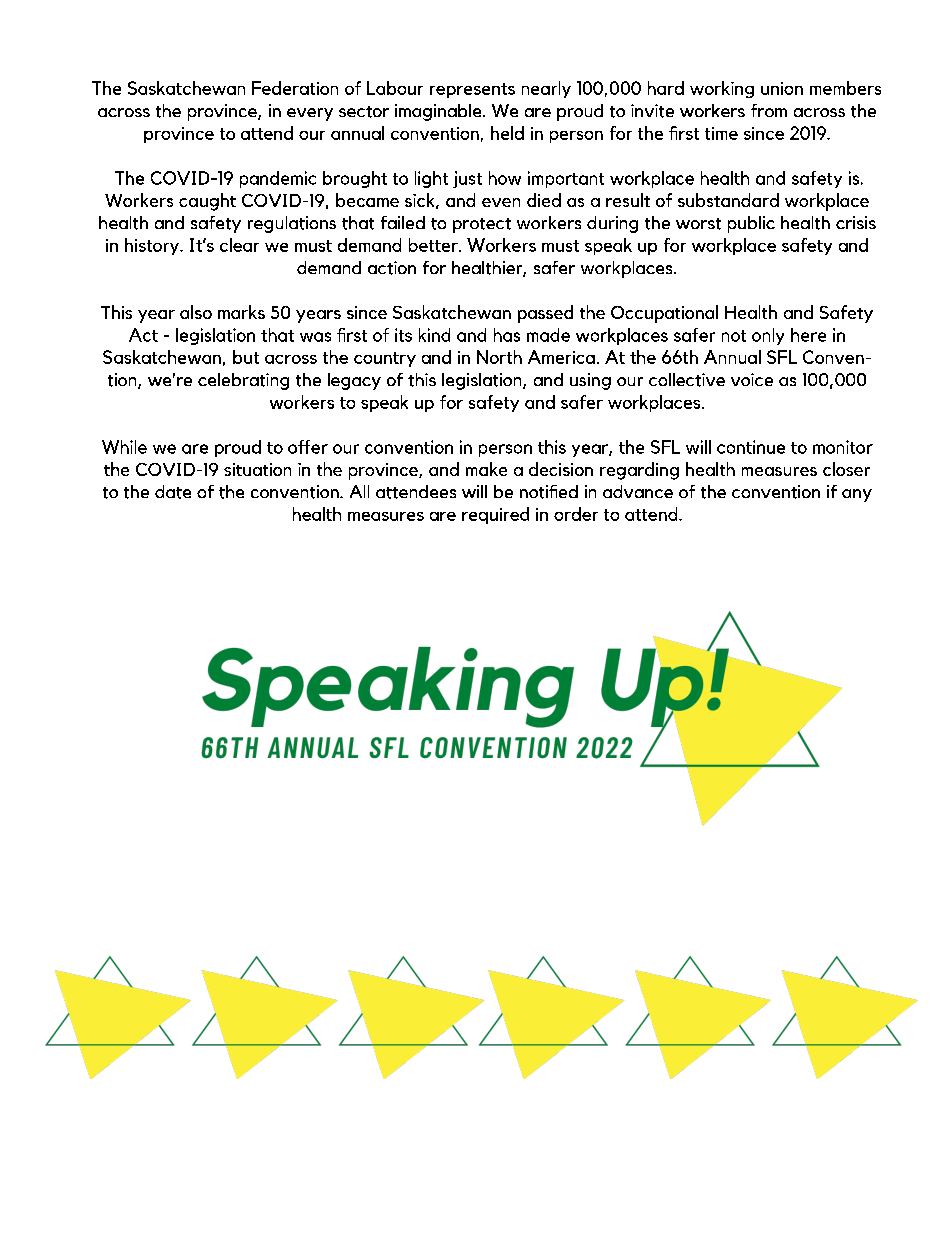 This image has width=952, height=1233. Describe the element at coordinates (472, 90) in the image. I see `represents` at that location.
